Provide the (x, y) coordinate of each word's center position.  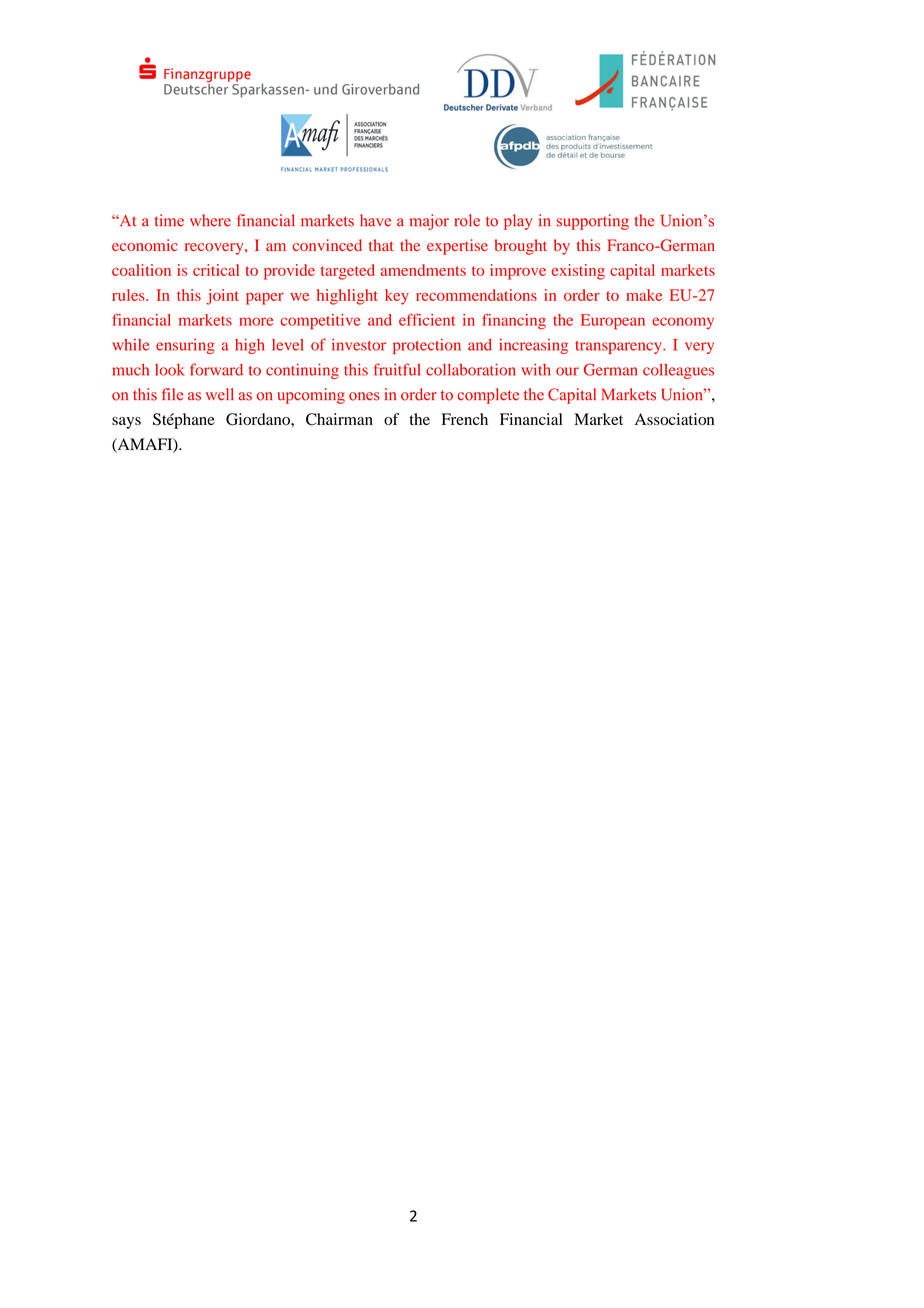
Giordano (259, 419)
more (256, 321)
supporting (593, 222)
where (210, 220)
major (429, 222)
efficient (427, 320)
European (613, 322)
